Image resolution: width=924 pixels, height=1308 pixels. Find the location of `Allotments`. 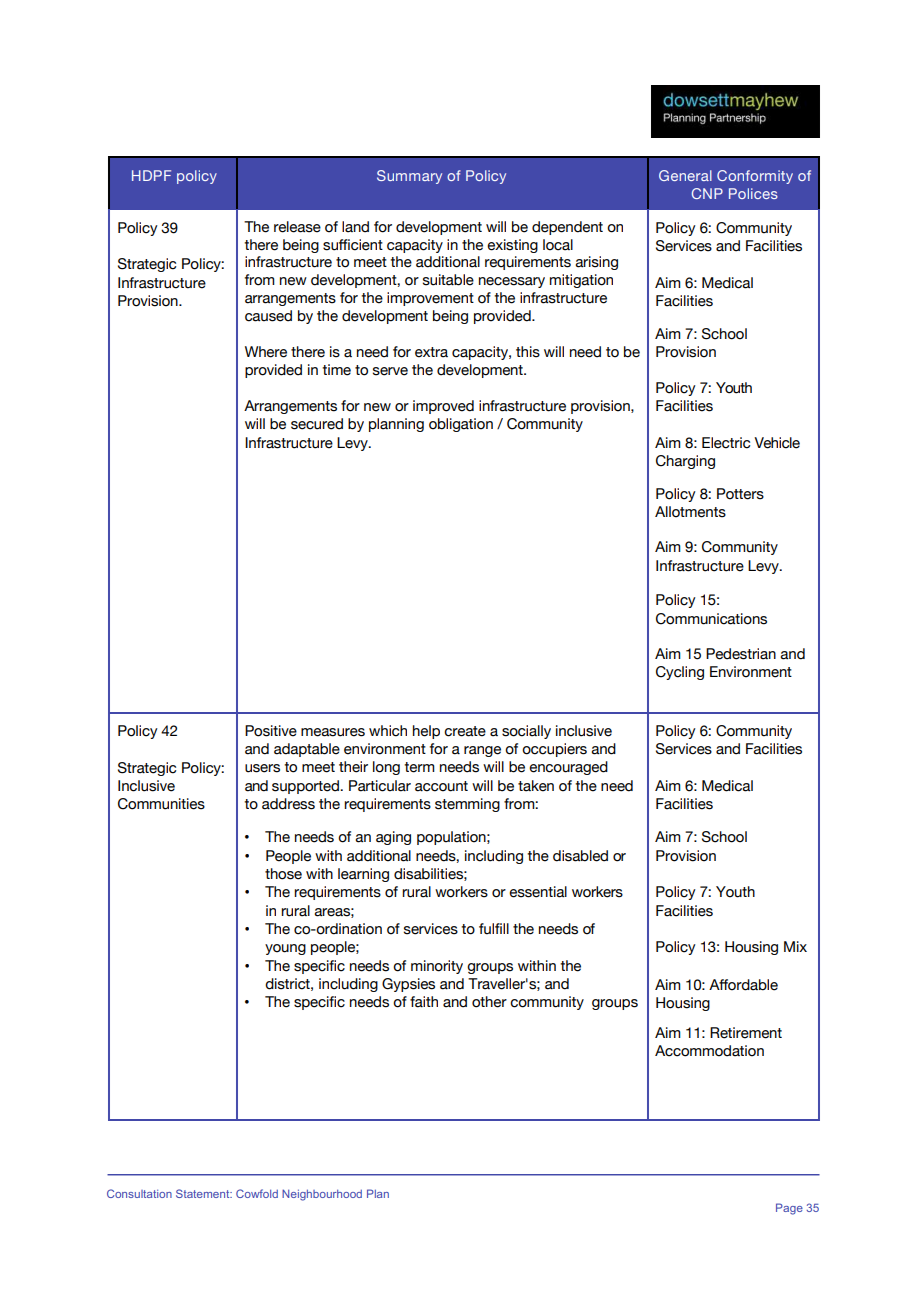

Allotments is located at coordinates (690, 512).
